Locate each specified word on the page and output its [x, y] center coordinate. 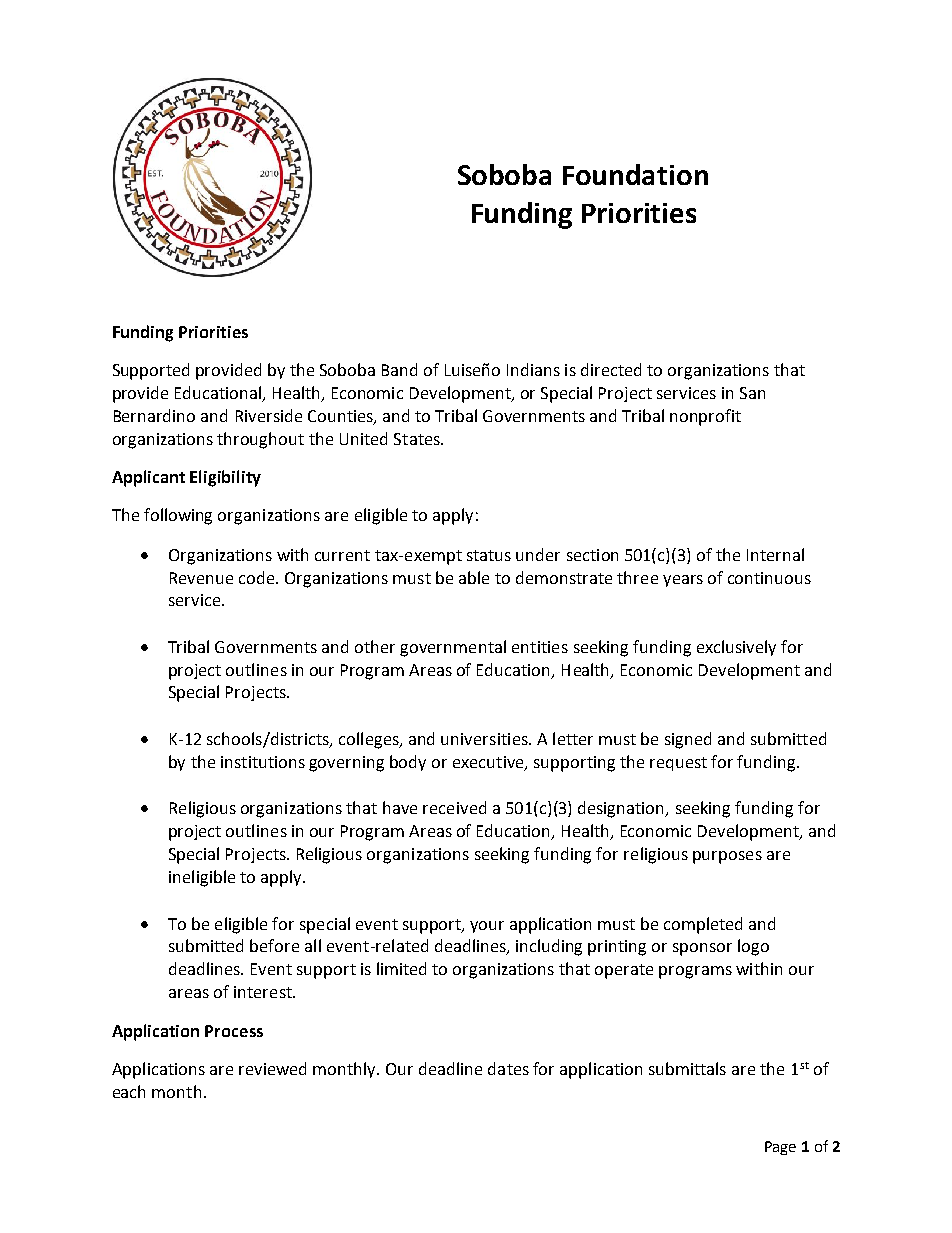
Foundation [635, 174]
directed [611, 369]
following [178, 516]
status [489, 555]
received [454, 807]
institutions [263, 762]
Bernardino [154, 415]
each [129, 1091]
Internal [775, 554]
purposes [727, 857]
